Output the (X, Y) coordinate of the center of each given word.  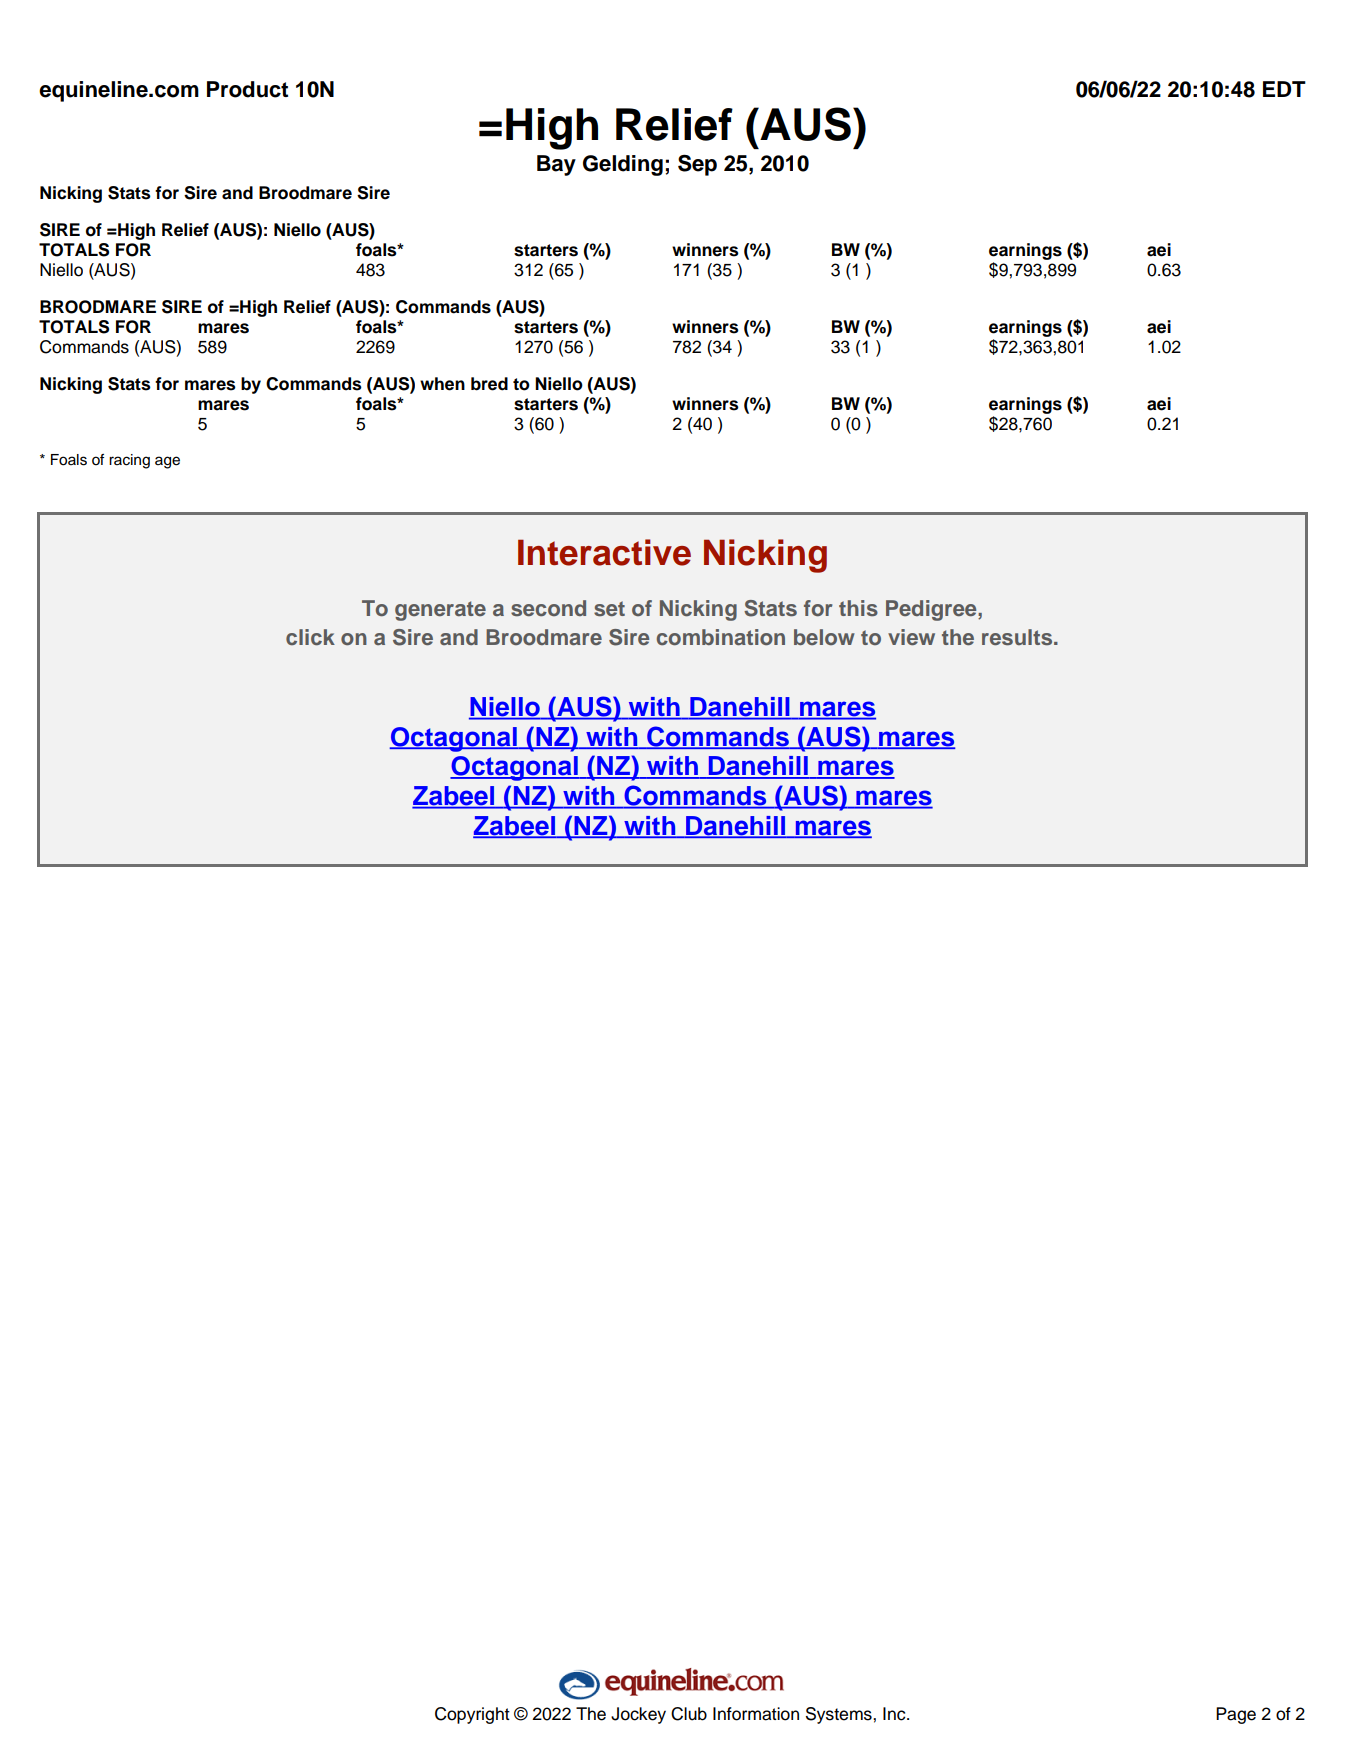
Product (247, 89)
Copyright (472, 1715)
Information (756, 1714)
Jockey (638, 1715)
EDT (1284, 89)
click (310, 637)
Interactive (604, 552)
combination (721, 637)
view (911, 637)
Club (689, 1714)
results (1018, 637)
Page (1236, 1715)
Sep (697, 165)
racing (129, 461)
